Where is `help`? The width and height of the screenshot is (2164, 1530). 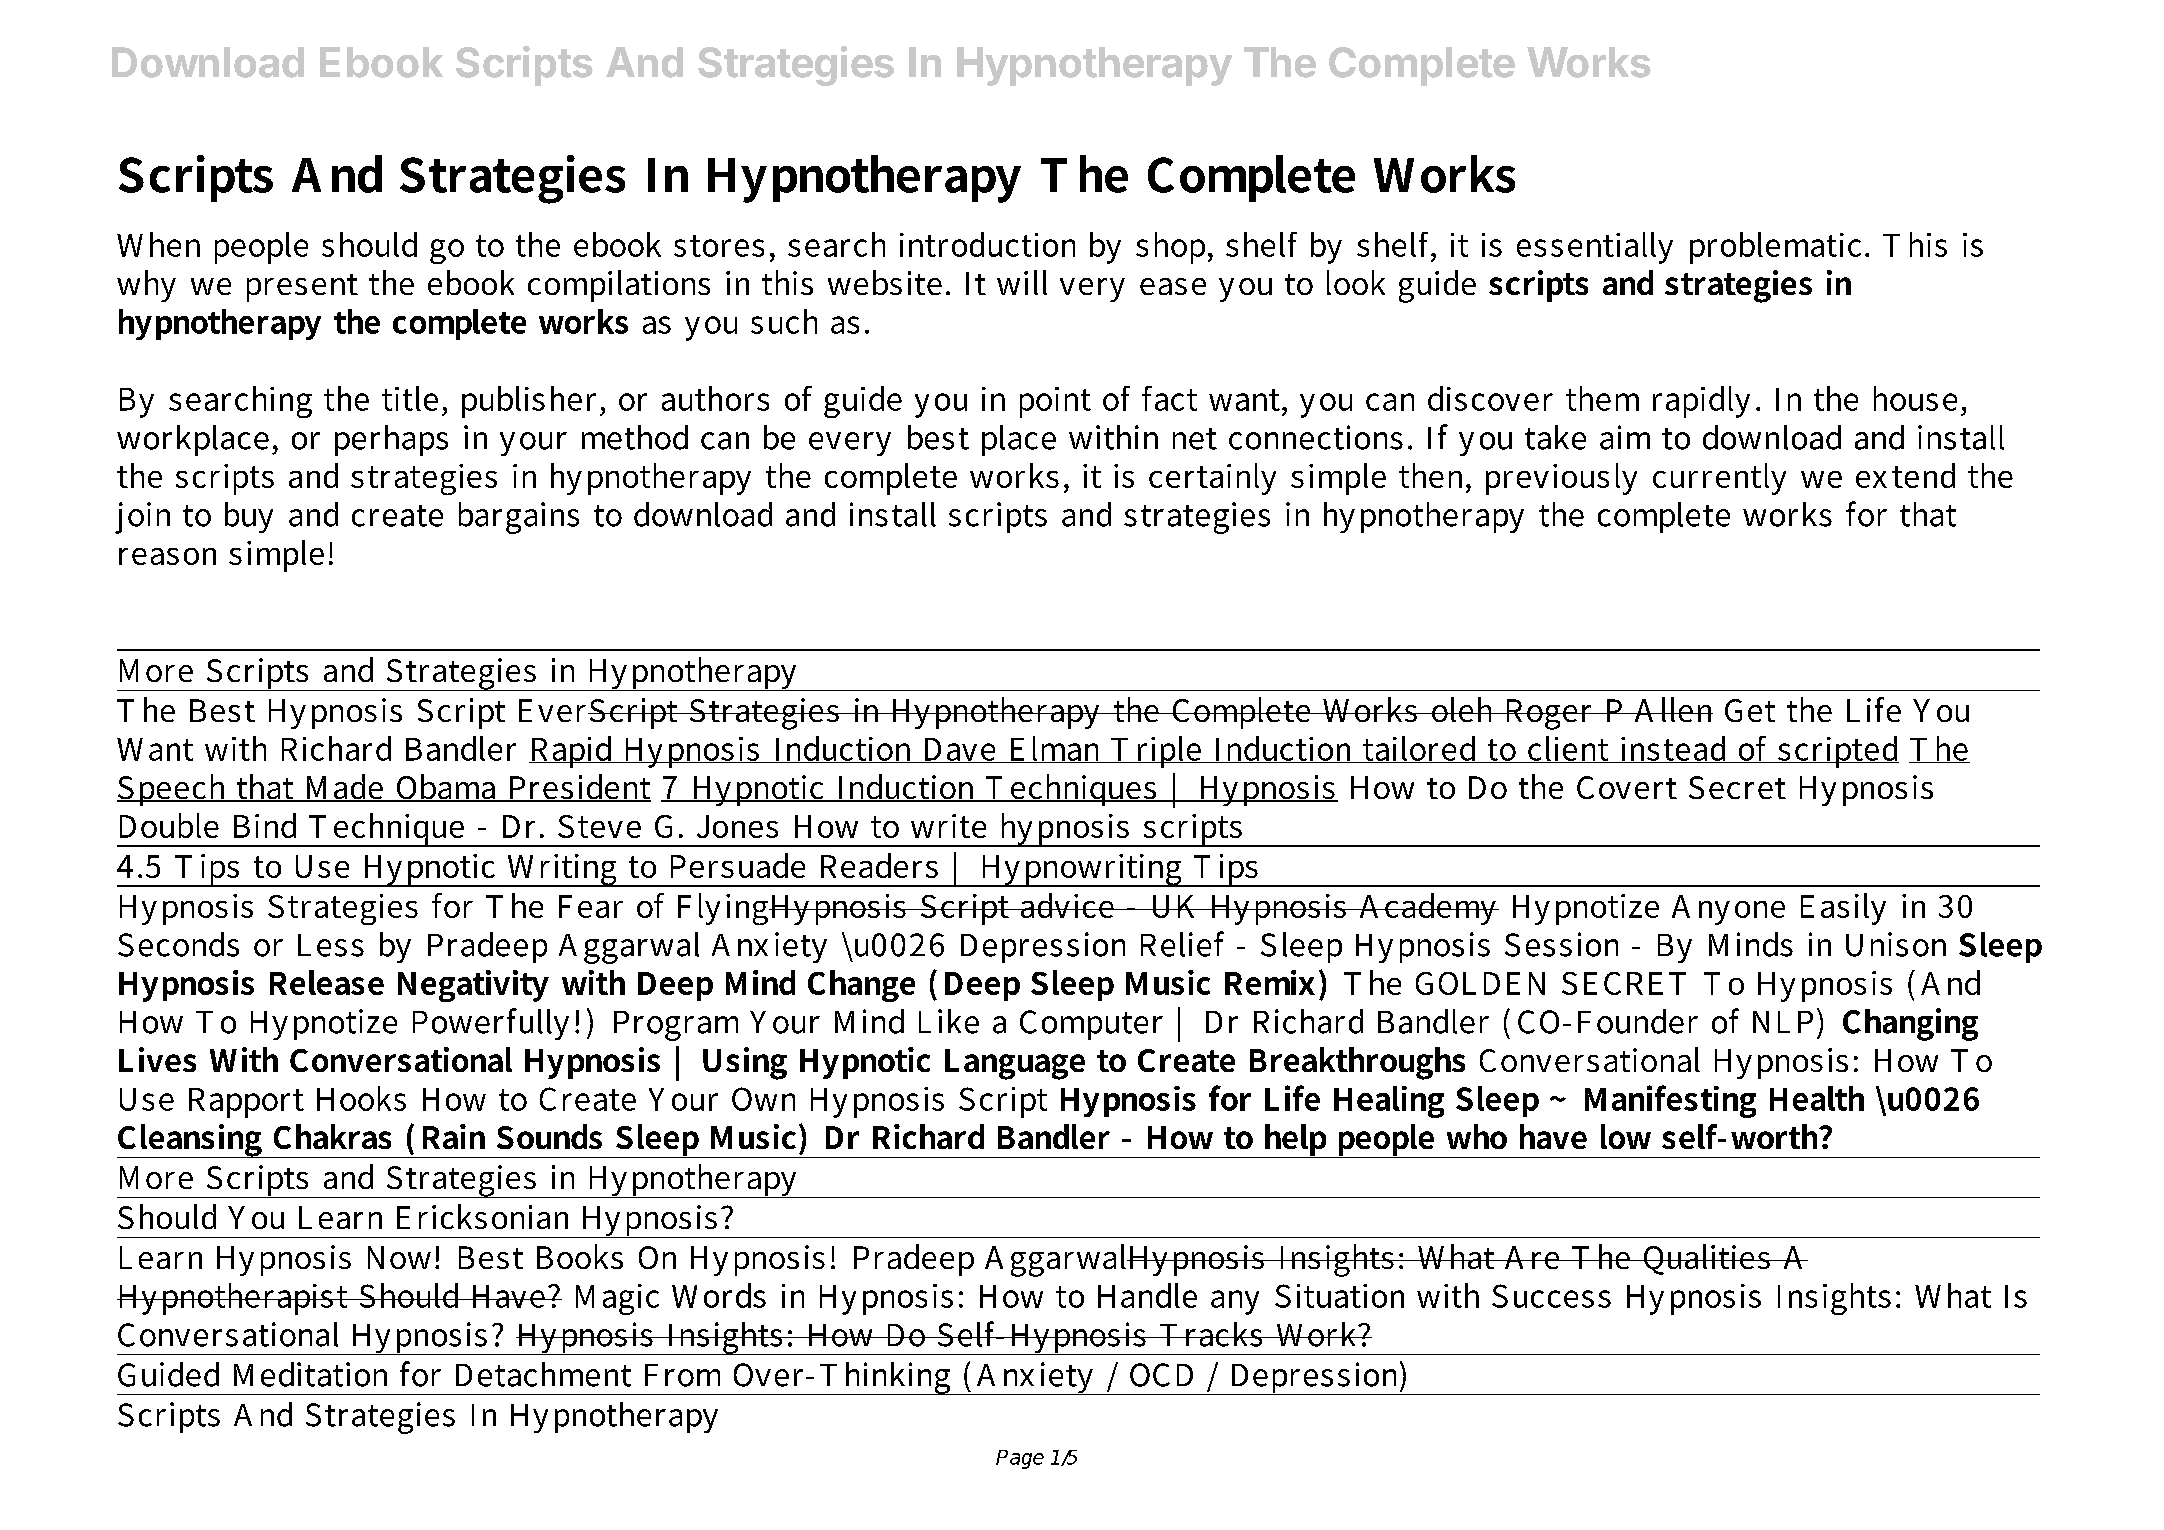
help is located at coordinates (1296, 1141).
